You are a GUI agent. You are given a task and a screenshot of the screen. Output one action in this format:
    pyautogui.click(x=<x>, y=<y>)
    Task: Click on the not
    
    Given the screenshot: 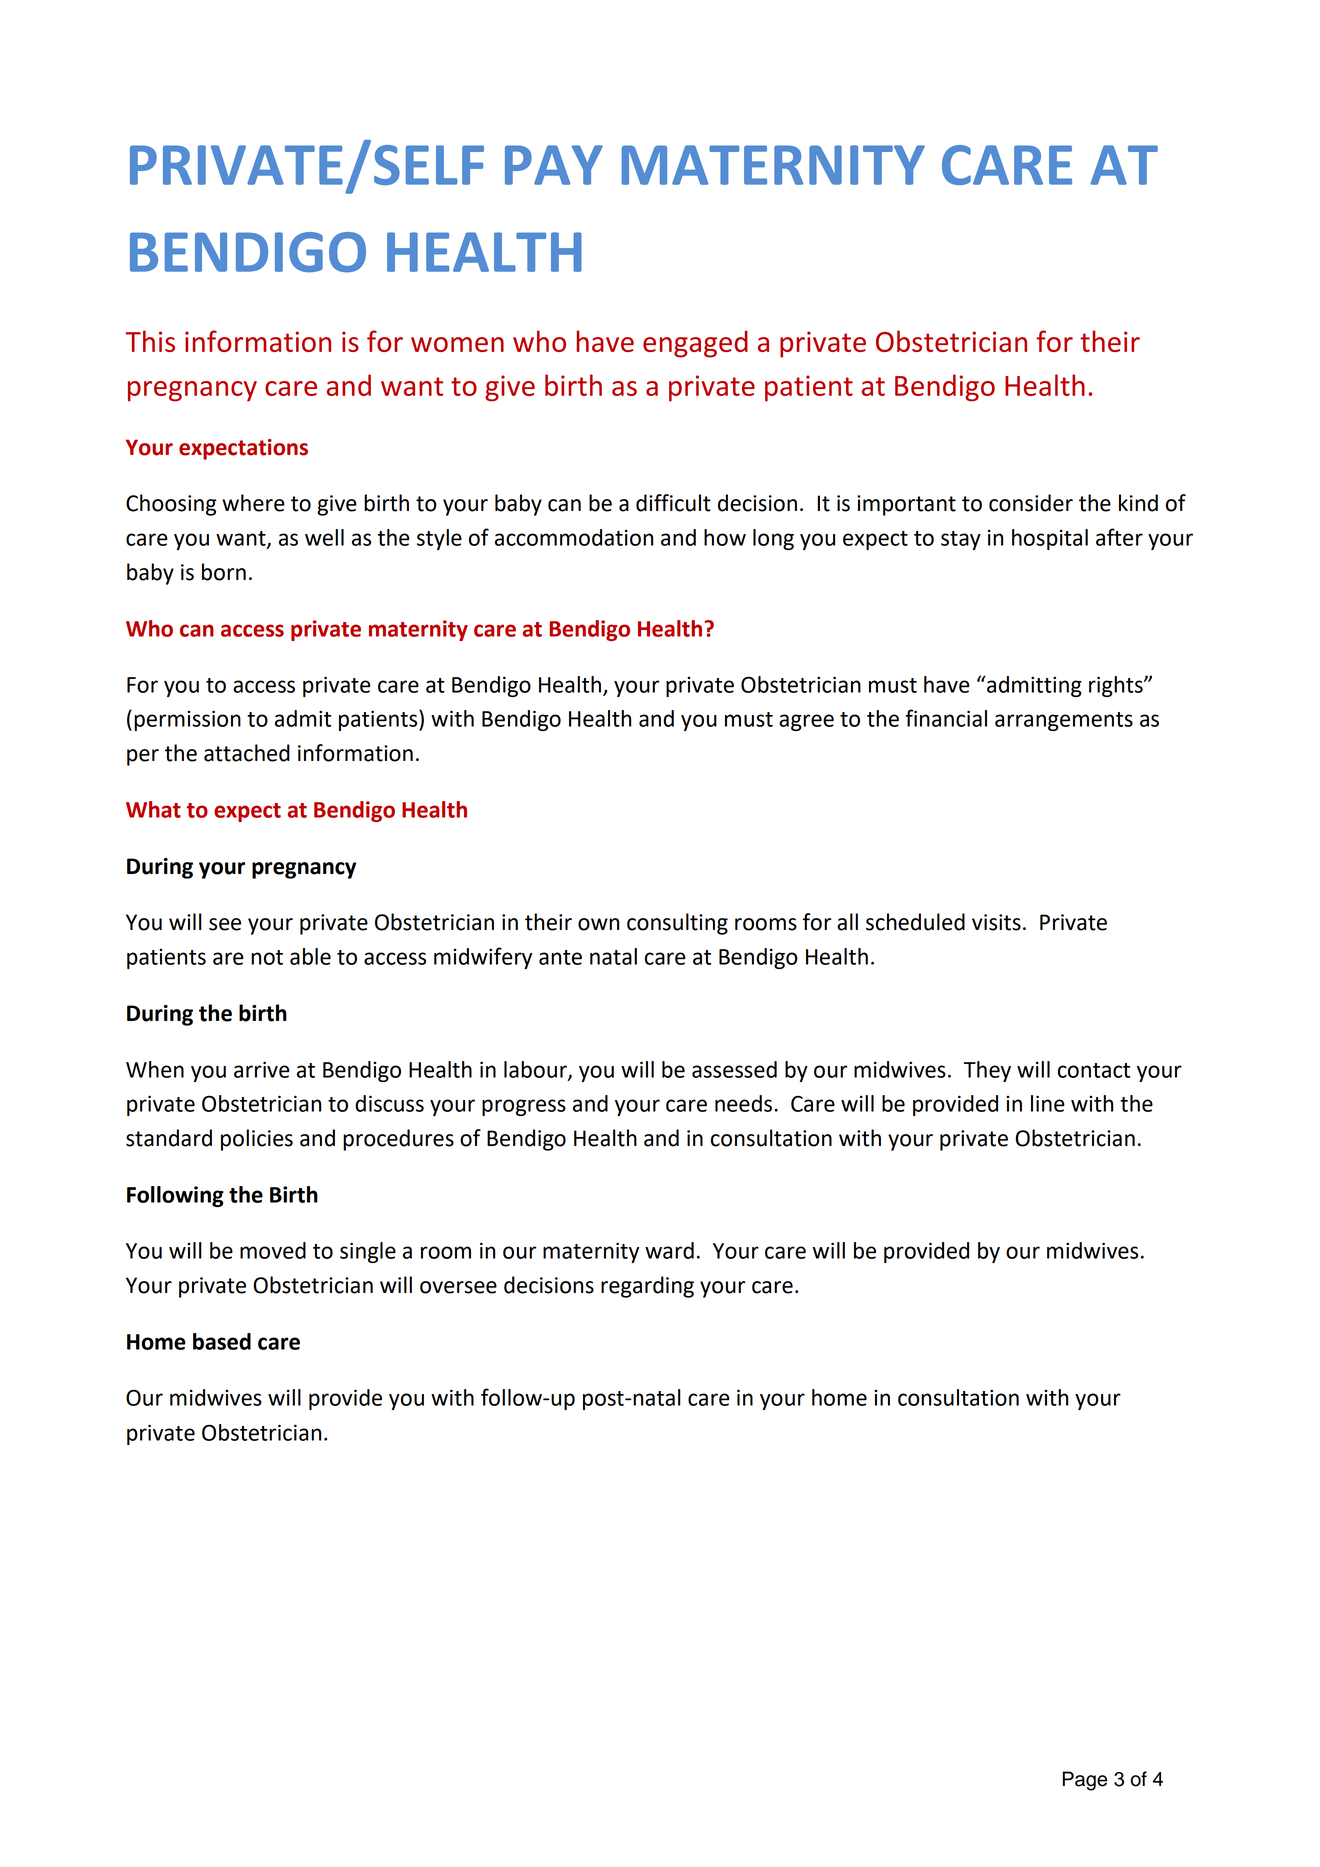 What is the action you would take?
    pyautogui.click(x=267, y=957)
